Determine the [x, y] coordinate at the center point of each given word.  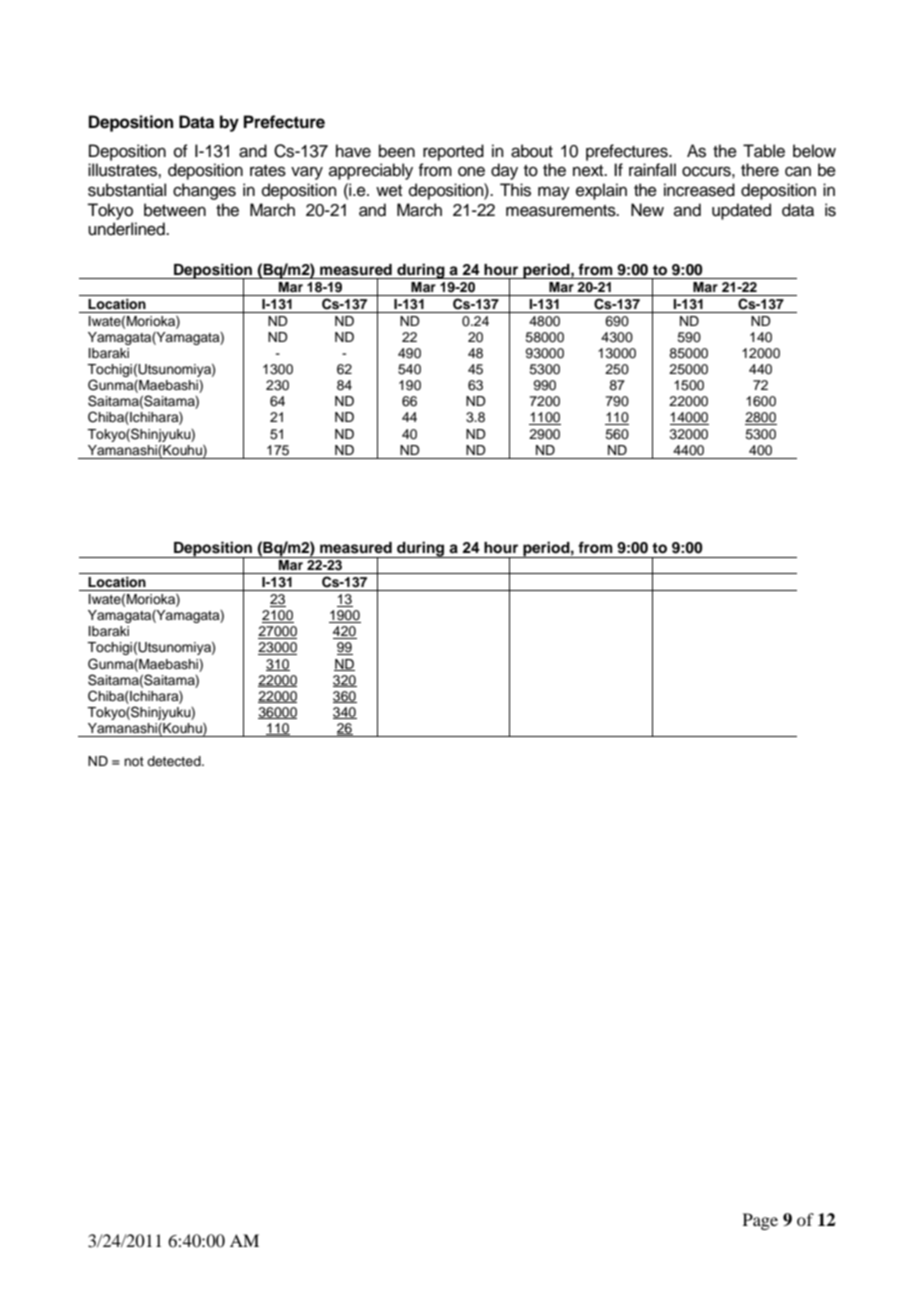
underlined [127, 229]
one [471, 171]
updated [741, 211]
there [760, 170]
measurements [562, 211]
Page [760, 1221]
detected [175, 761]
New [647, 210]
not [134, 761]
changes [204, 191]
